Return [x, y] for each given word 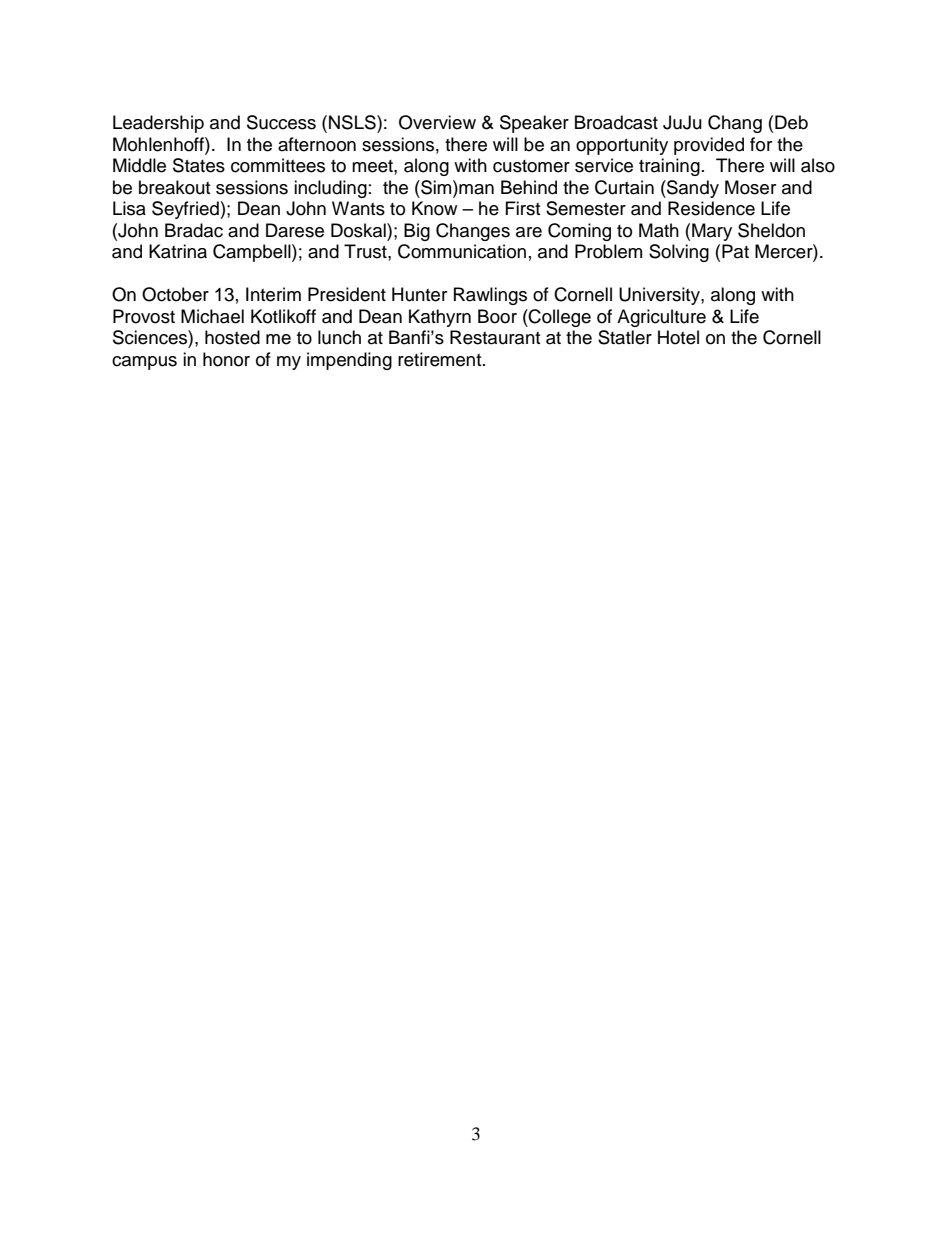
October [175, 294]
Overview [437, 122]
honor [226, 359]
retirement [441, 359]
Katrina [178, 251]
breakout [174, 187]
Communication [462, 251]
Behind [529, 187]
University [660, 296]
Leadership [158, 124]
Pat [735, 251]
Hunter [419, 294]
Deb [791, 122]
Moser [750, 187]
